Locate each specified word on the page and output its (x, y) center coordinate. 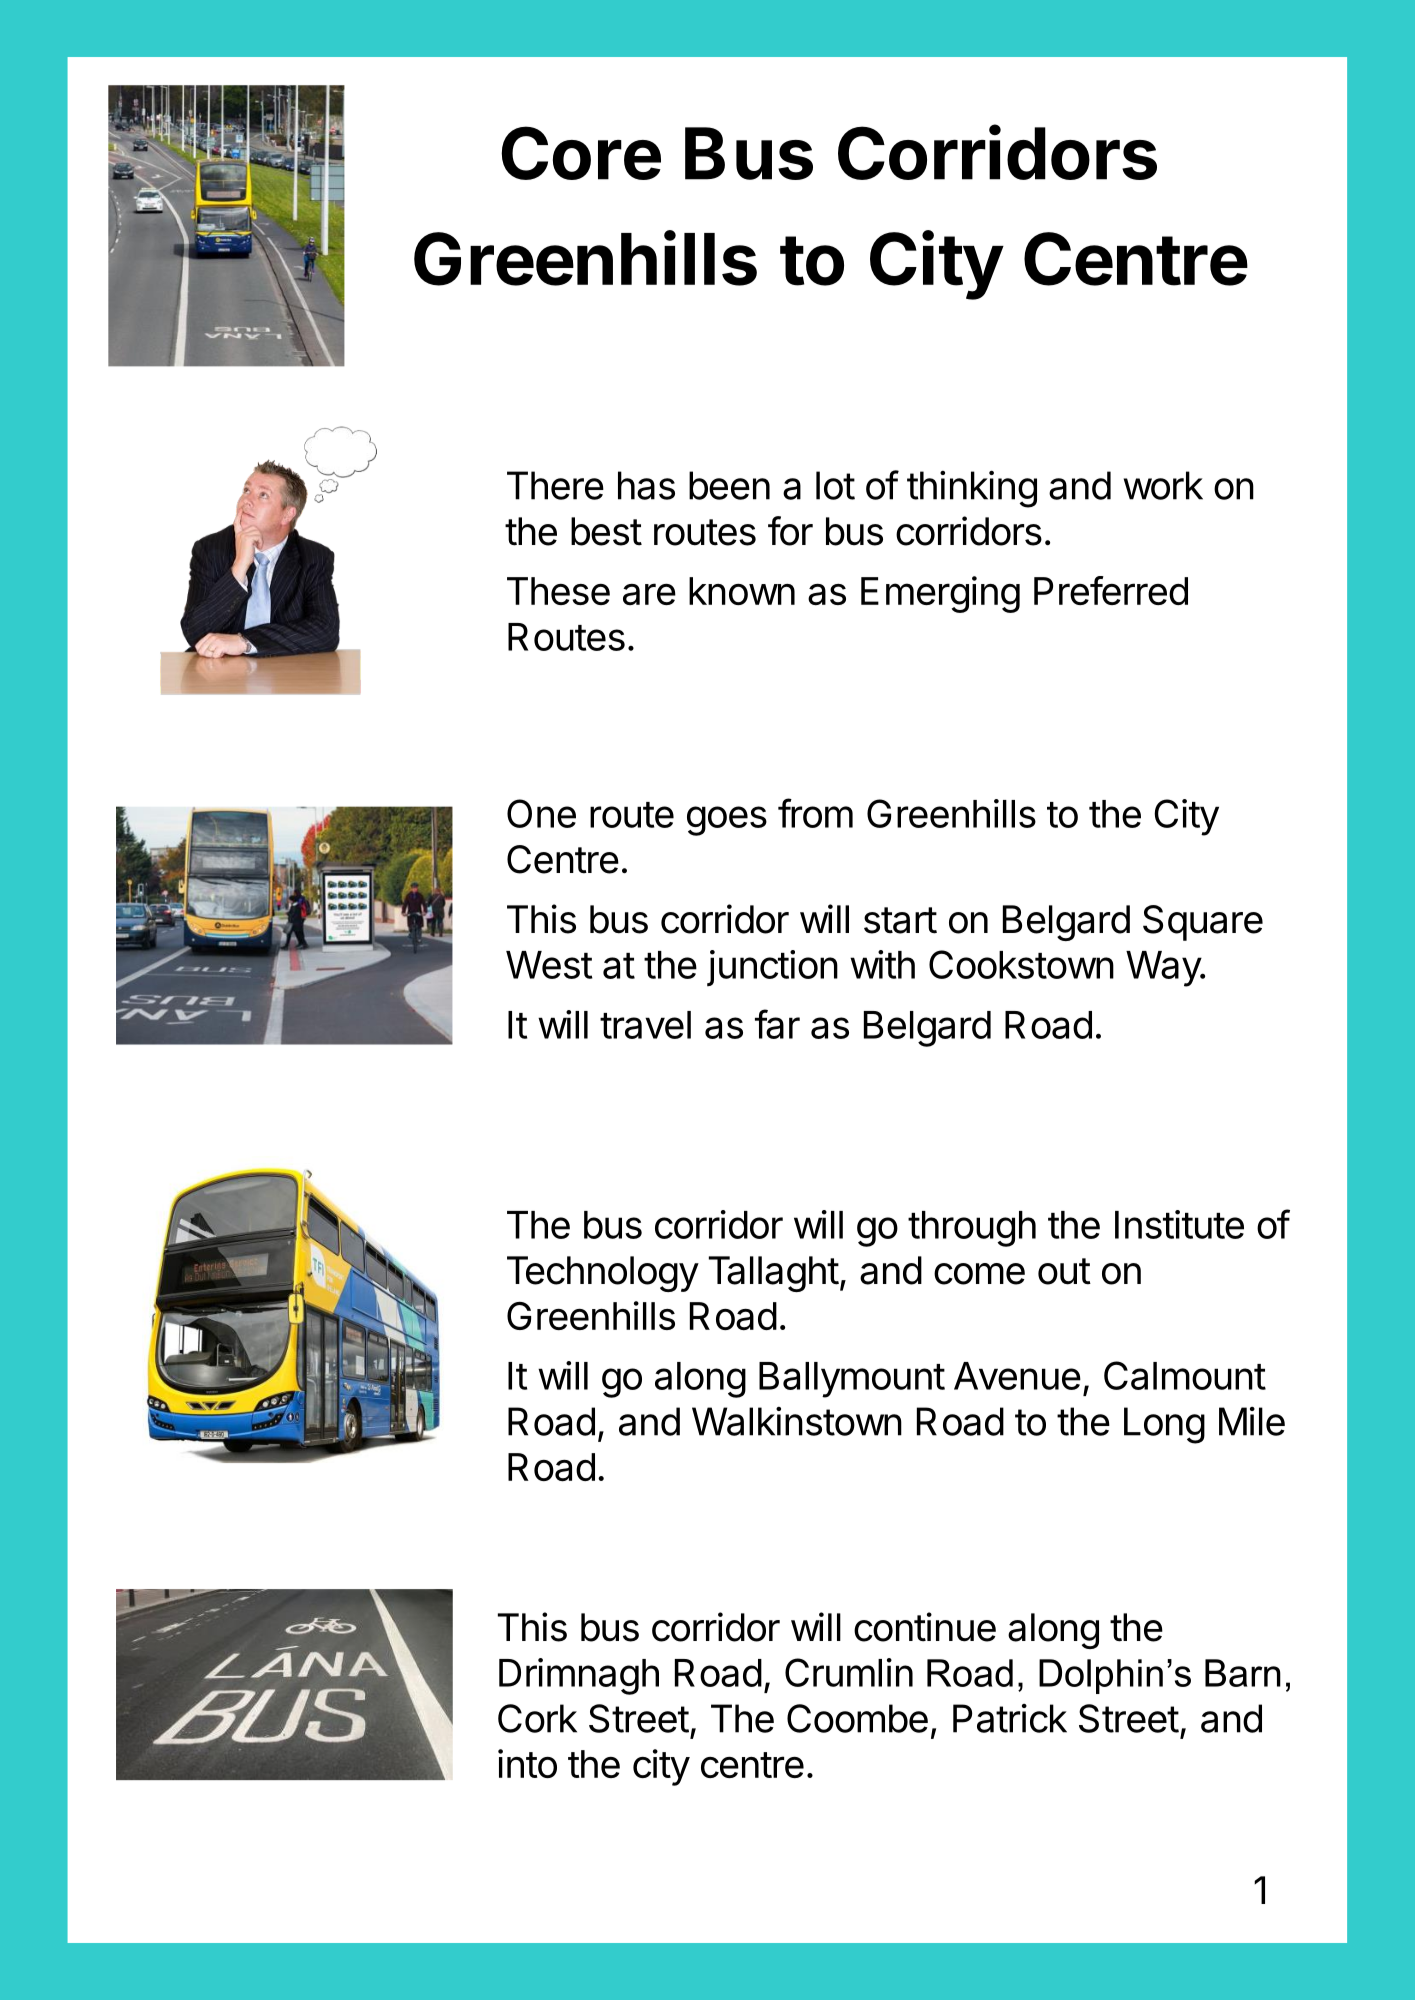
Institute (1179, 1224)
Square (1203, 923)
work (1163, 485)
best (606, 531)
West (549, 965)
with (882, 964)
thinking (972, 489)
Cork (537, 1718)
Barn (1243, 1673)
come (979, 1274)
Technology (603, 1274)
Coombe (857, 1718)
